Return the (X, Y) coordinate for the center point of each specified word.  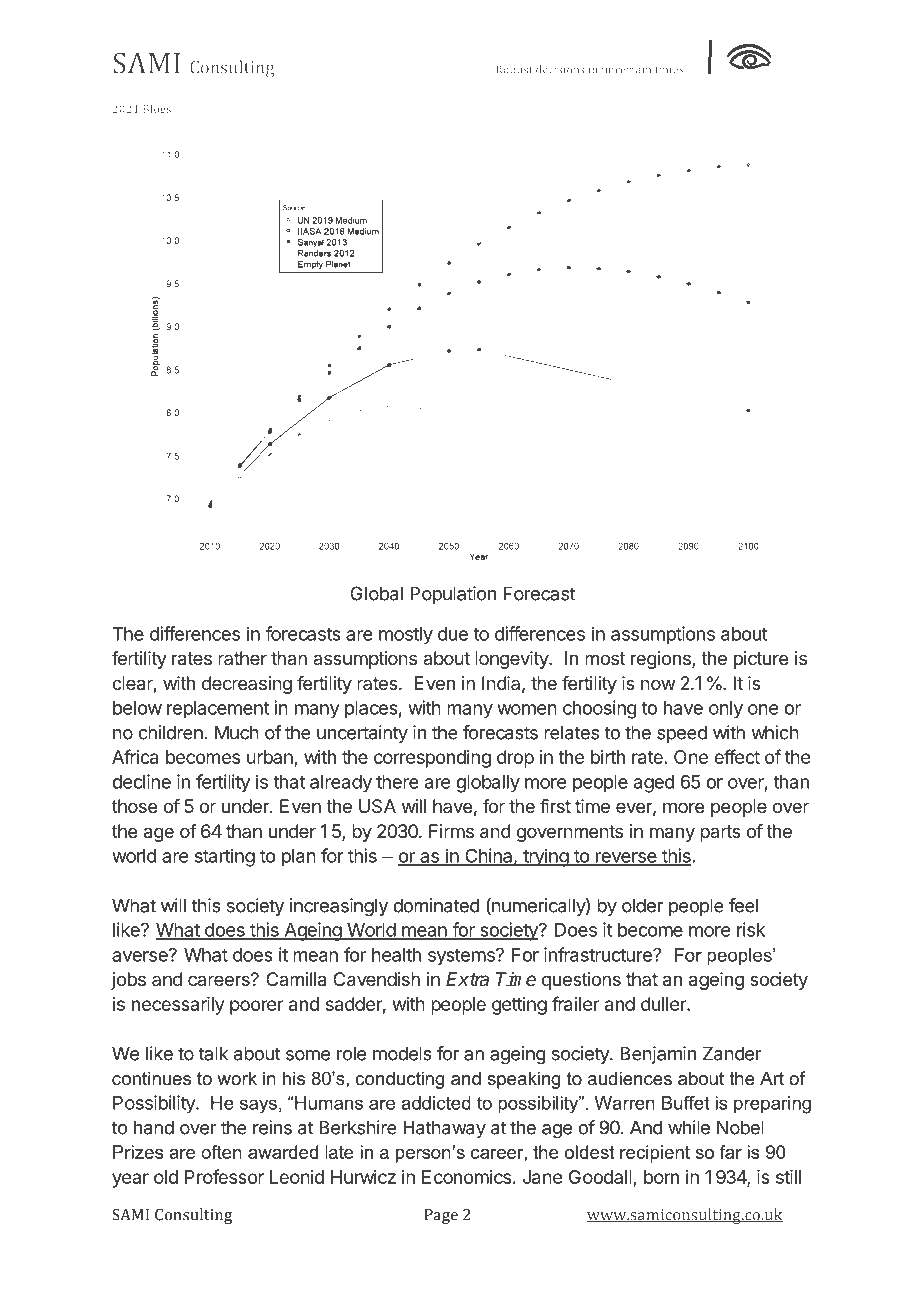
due (453, 634)
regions (662, 660)
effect (737, 756)
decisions (560, 69)
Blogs (157, 110)
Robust (514, 69)
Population (453, 595)
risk (751, 929)
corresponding (432, 759)
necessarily (178, 1006)
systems (462, 957)
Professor (224, 1176)
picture (761, 660)
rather (242, 658)
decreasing (247, 685)
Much (237, 732)
